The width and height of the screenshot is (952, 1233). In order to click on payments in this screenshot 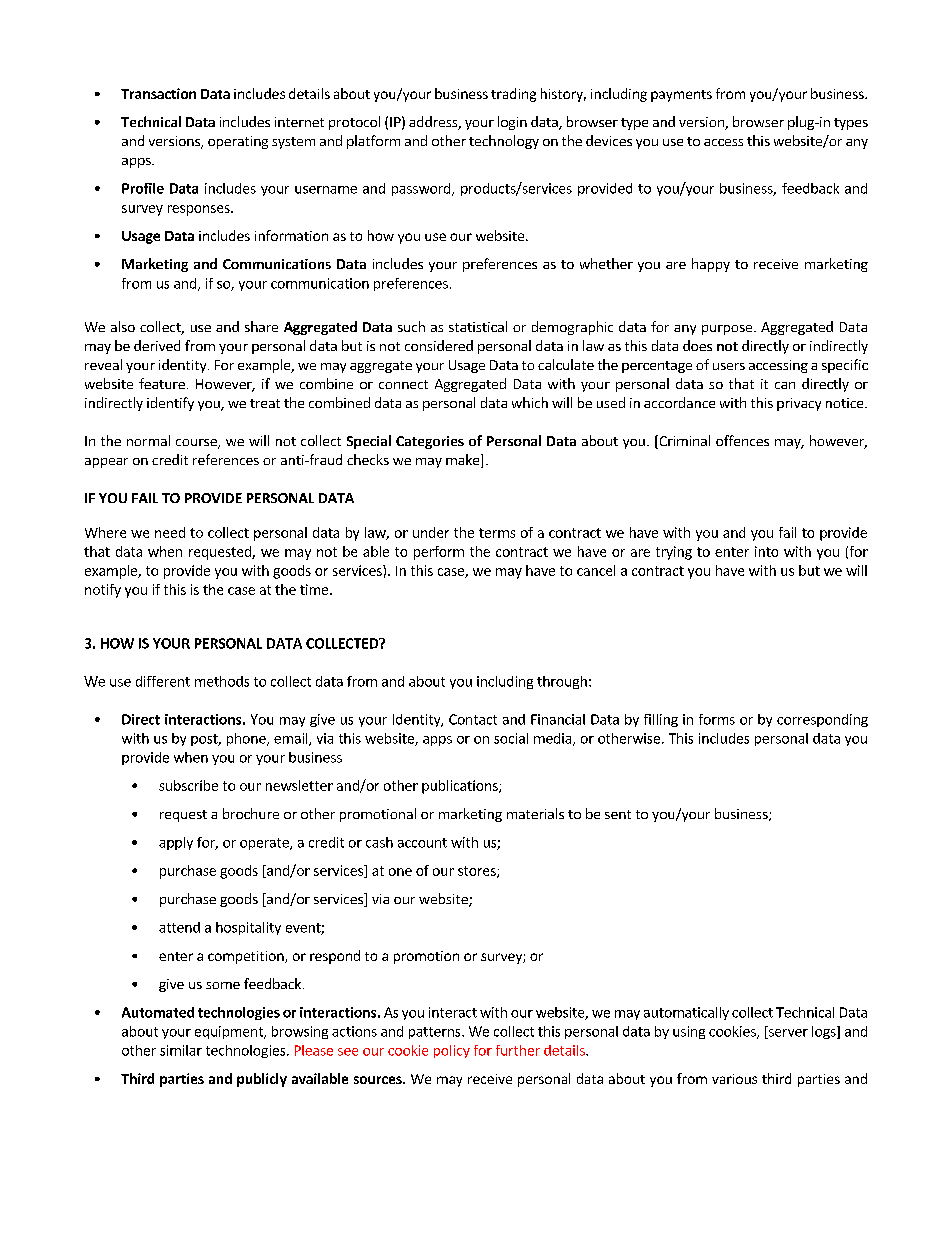, I will do `click(681, 96)`.
